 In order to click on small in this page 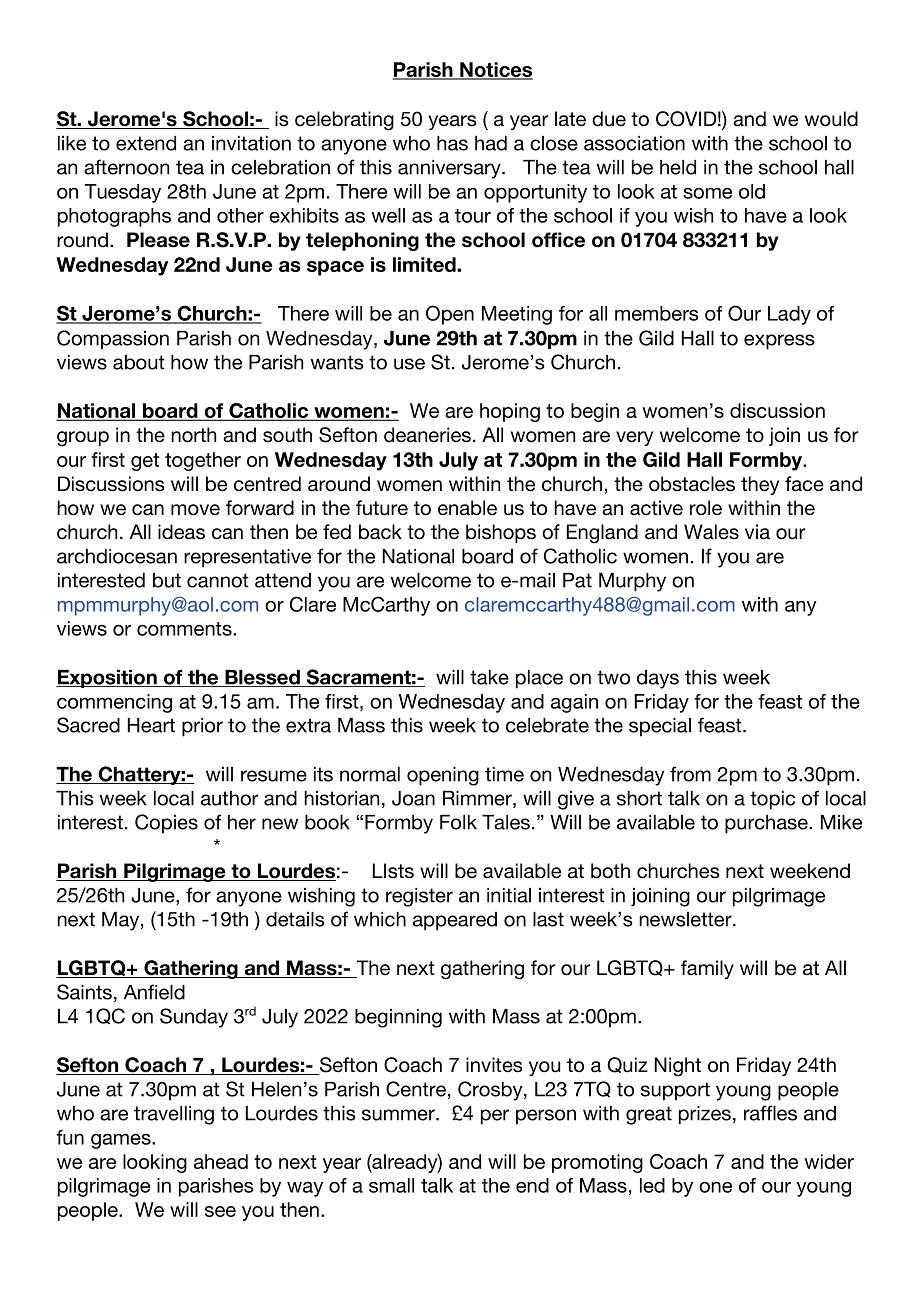, I will do `click(391, 1185)`.
